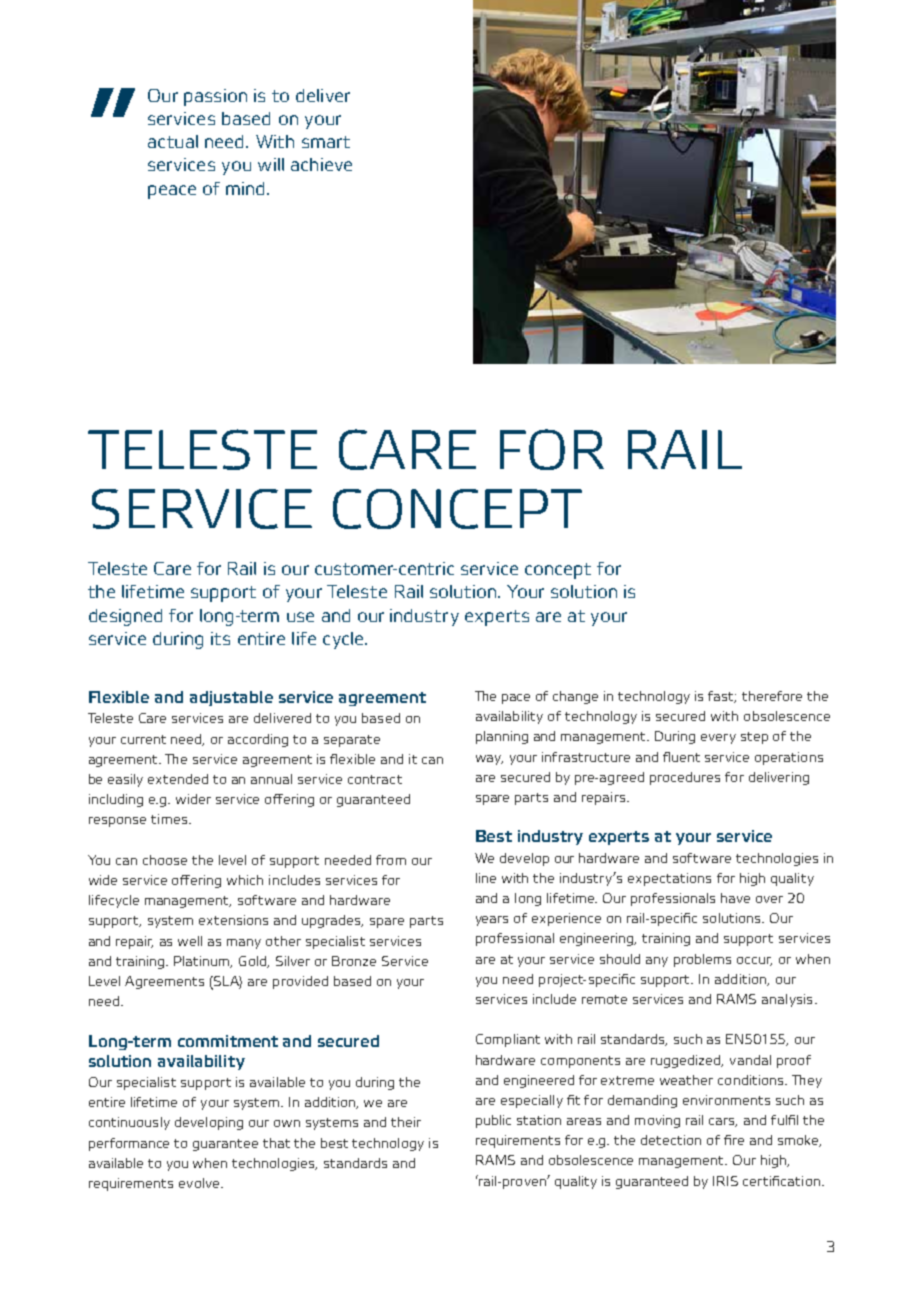  I want to click on fire, so click(734, 1140).
